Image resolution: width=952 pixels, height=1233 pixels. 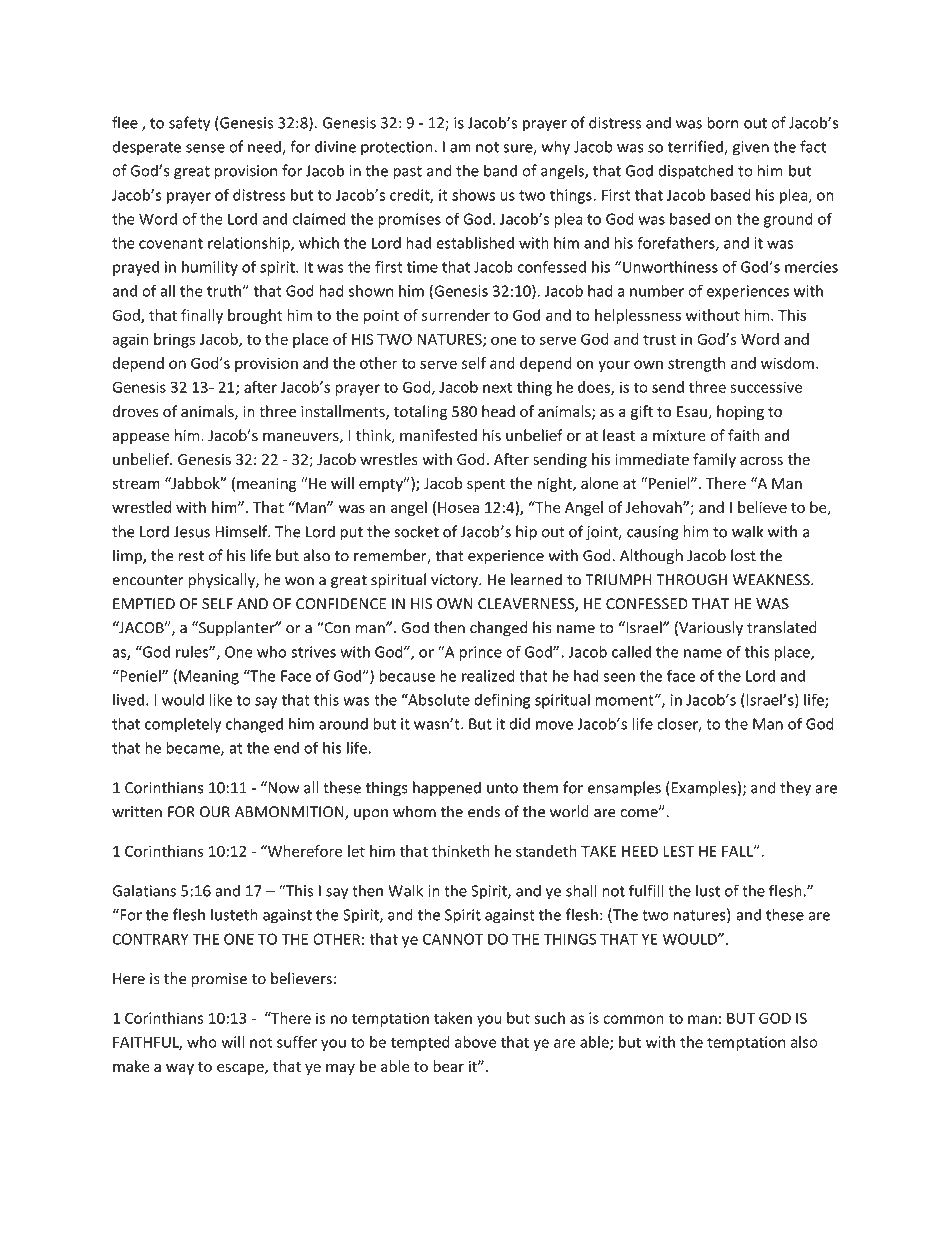 I want to click on band, so click(x=500, y=170).
